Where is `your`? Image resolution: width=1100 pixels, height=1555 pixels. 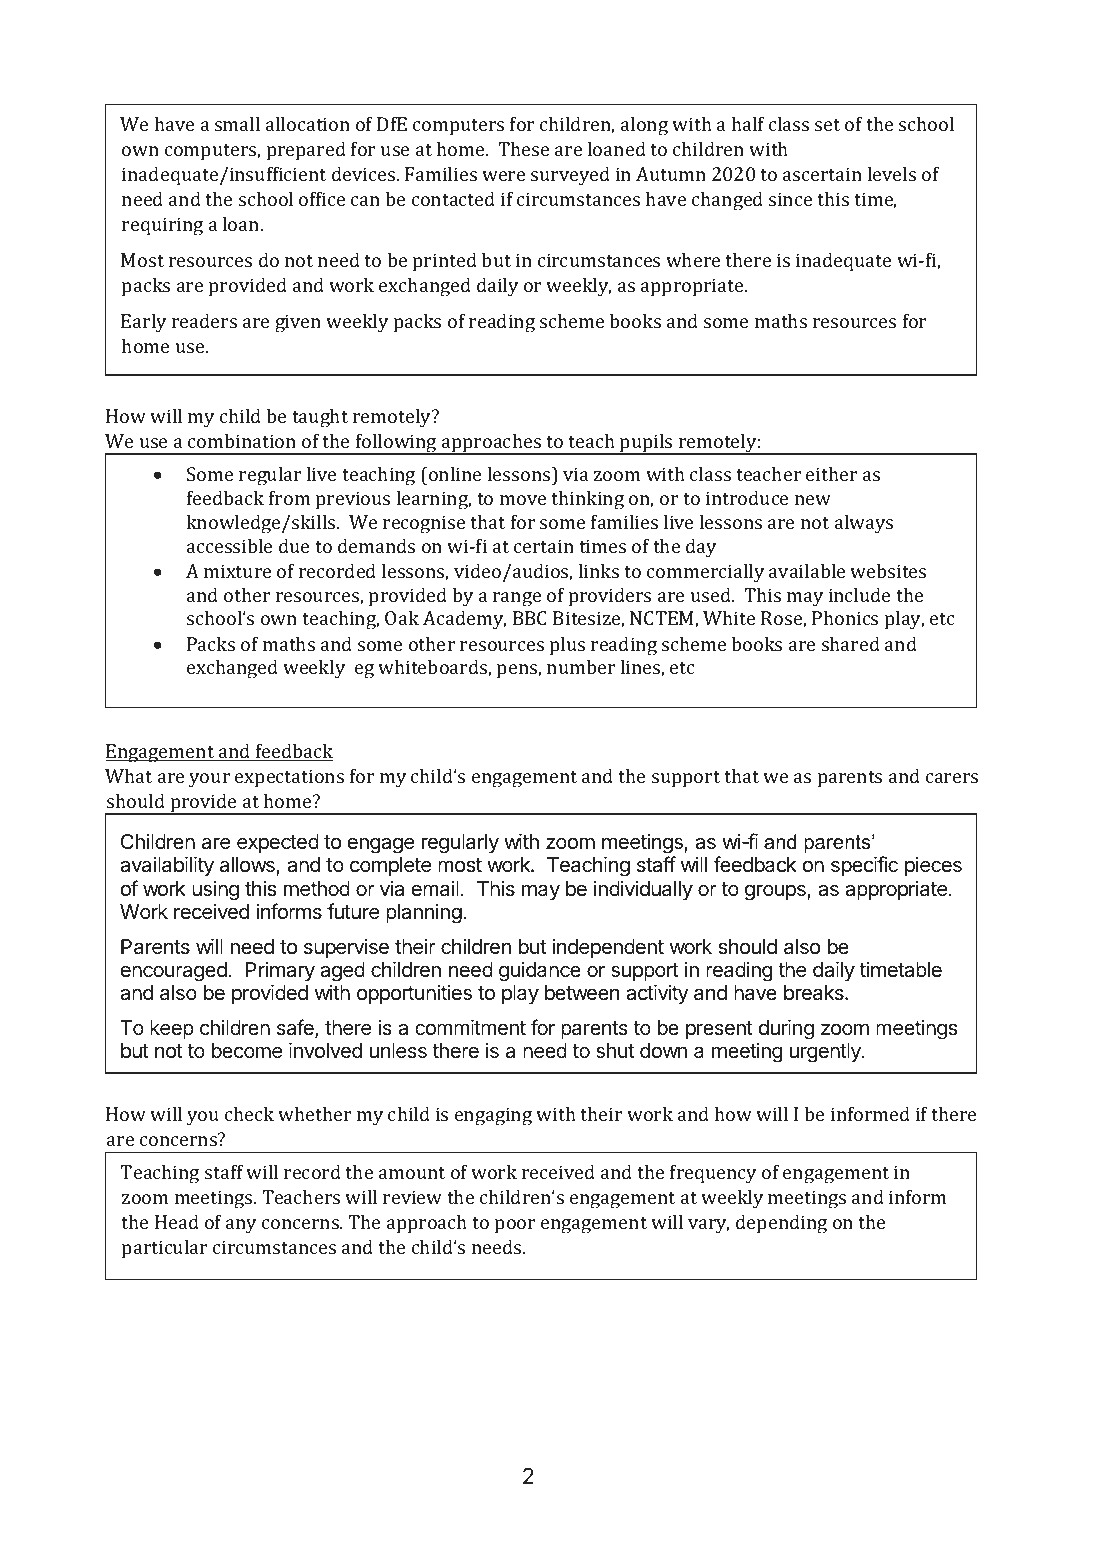
your is located at coordinates (209, 780).
